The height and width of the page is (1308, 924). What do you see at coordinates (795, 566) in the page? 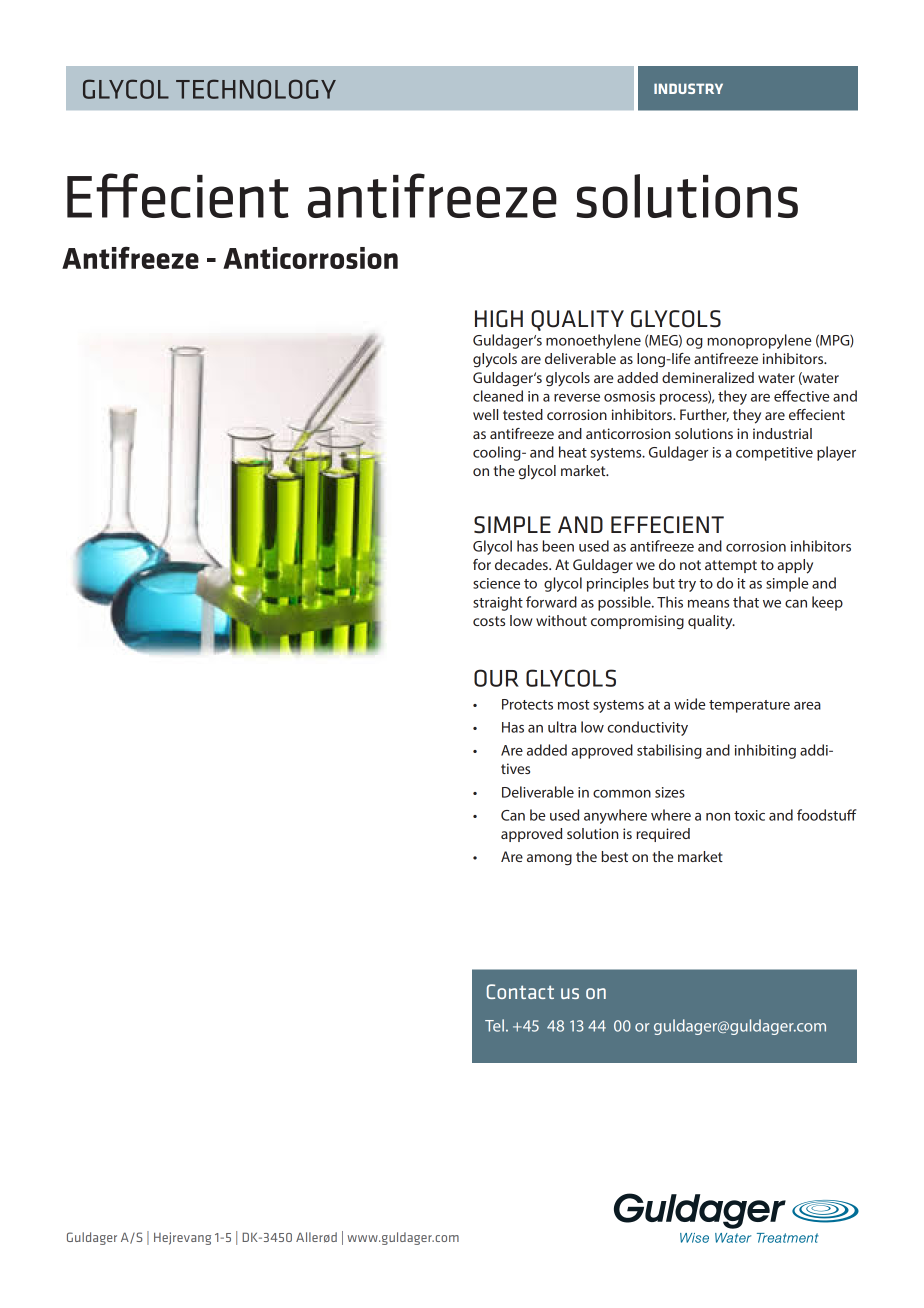
I see `apply` at bounding box center [795, 566].
